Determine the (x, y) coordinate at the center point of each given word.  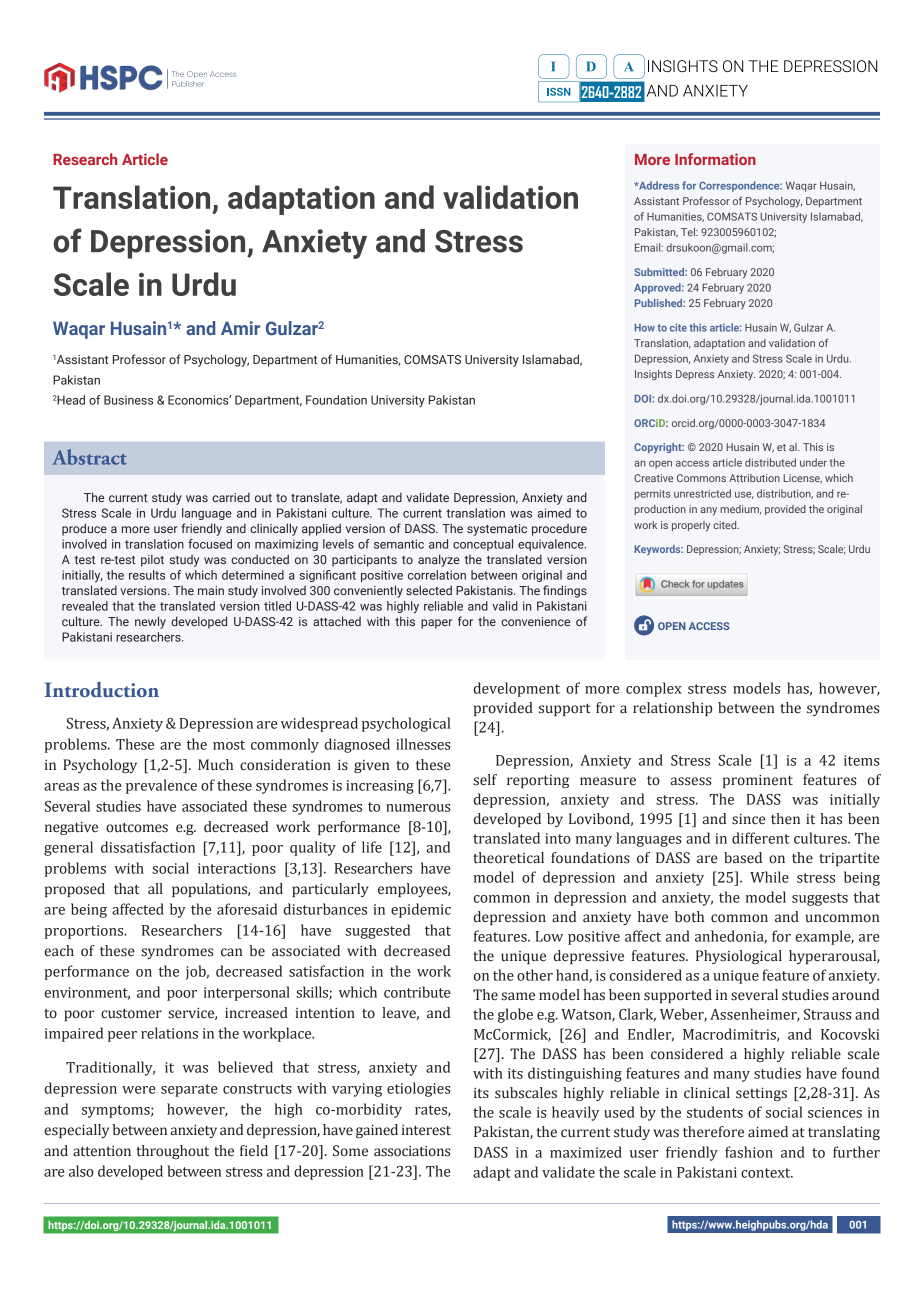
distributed (770, 462)
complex (654, 689)
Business (128, 400)
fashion (749, 1152)
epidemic (421, 910)
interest (426, 1130)
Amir (240, 328)
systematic (497, 530)
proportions (85, 932)
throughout (172, 1152)
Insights (653, 375)
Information (715, 159)
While (769, 877)
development (517, 689)
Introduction (102, 690)
